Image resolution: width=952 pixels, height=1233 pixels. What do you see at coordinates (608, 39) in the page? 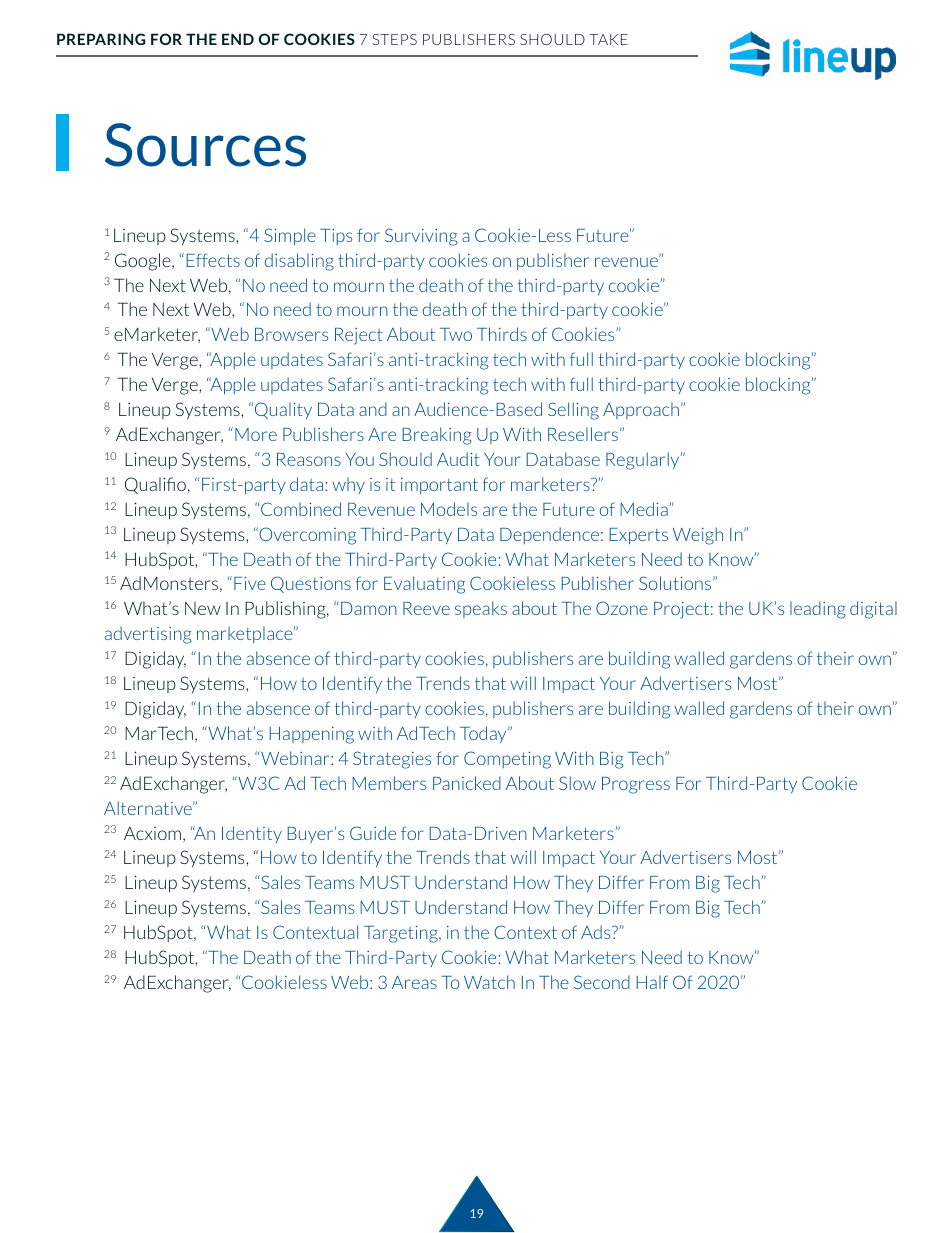
I see `TAKE` at bounding box center [608, 39].
